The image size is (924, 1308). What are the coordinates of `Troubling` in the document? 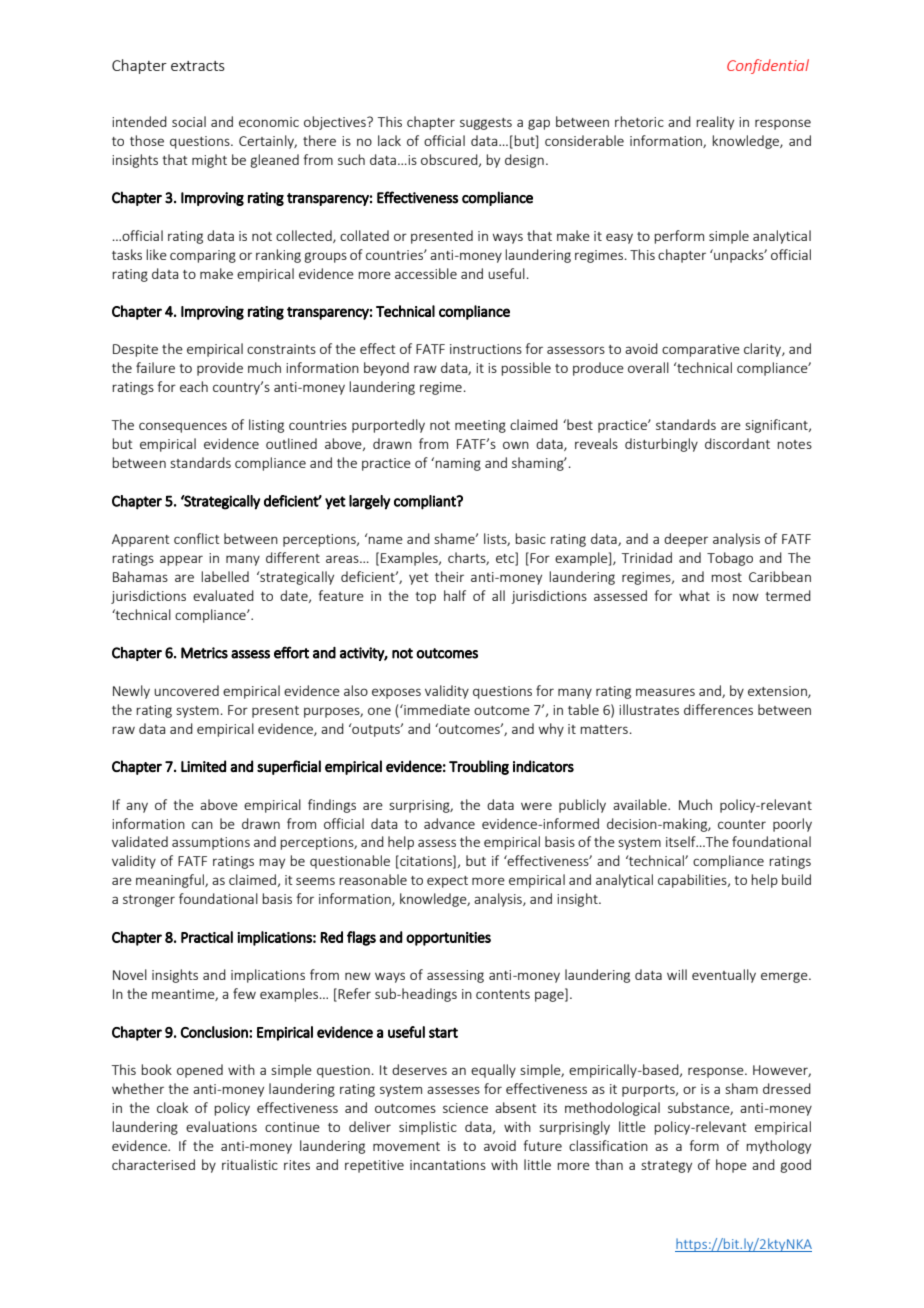 It's located at (479, 767).
